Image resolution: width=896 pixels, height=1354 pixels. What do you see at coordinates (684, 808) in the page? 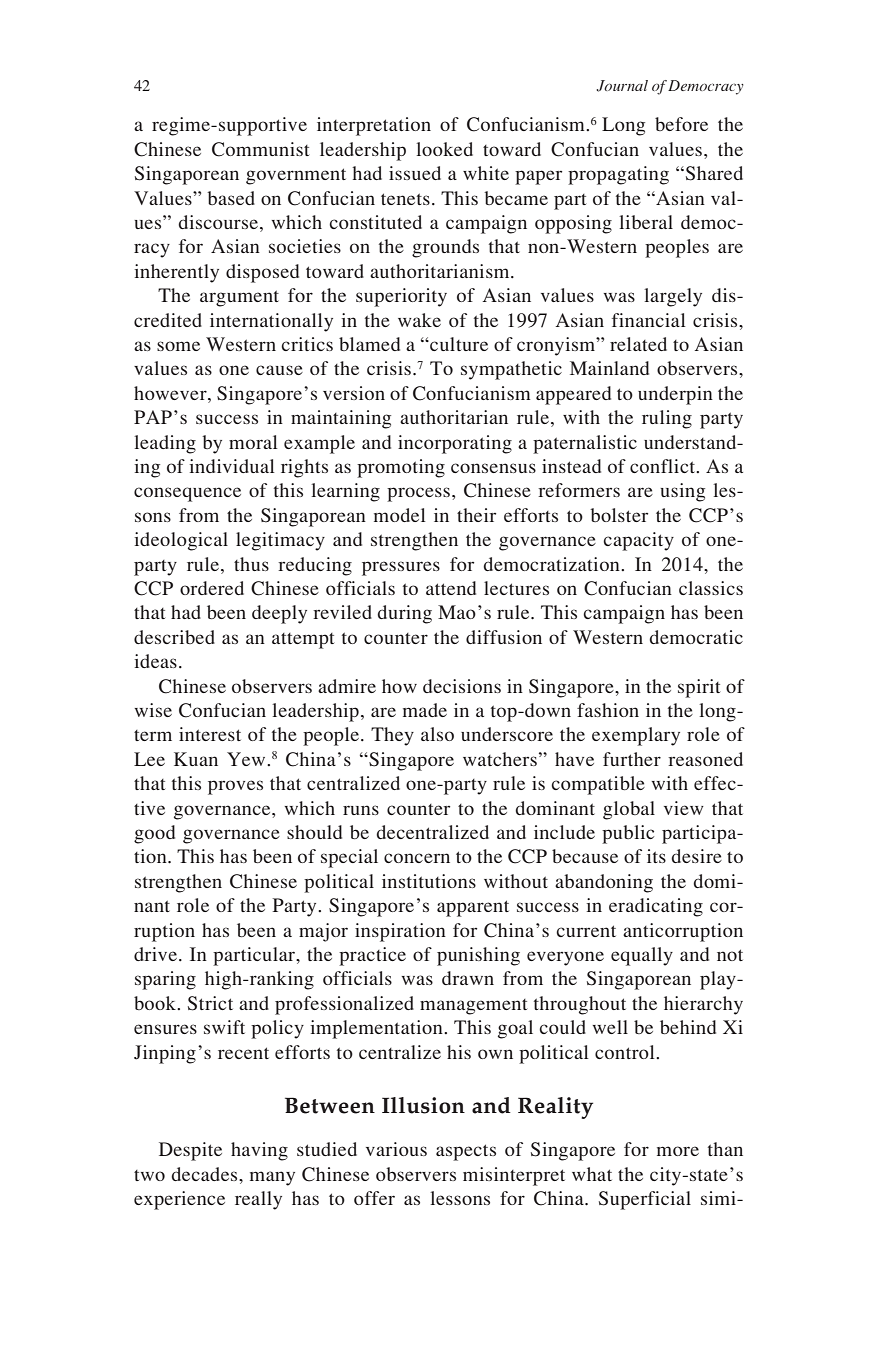
I see `view` at bounding box center [684, 808].
